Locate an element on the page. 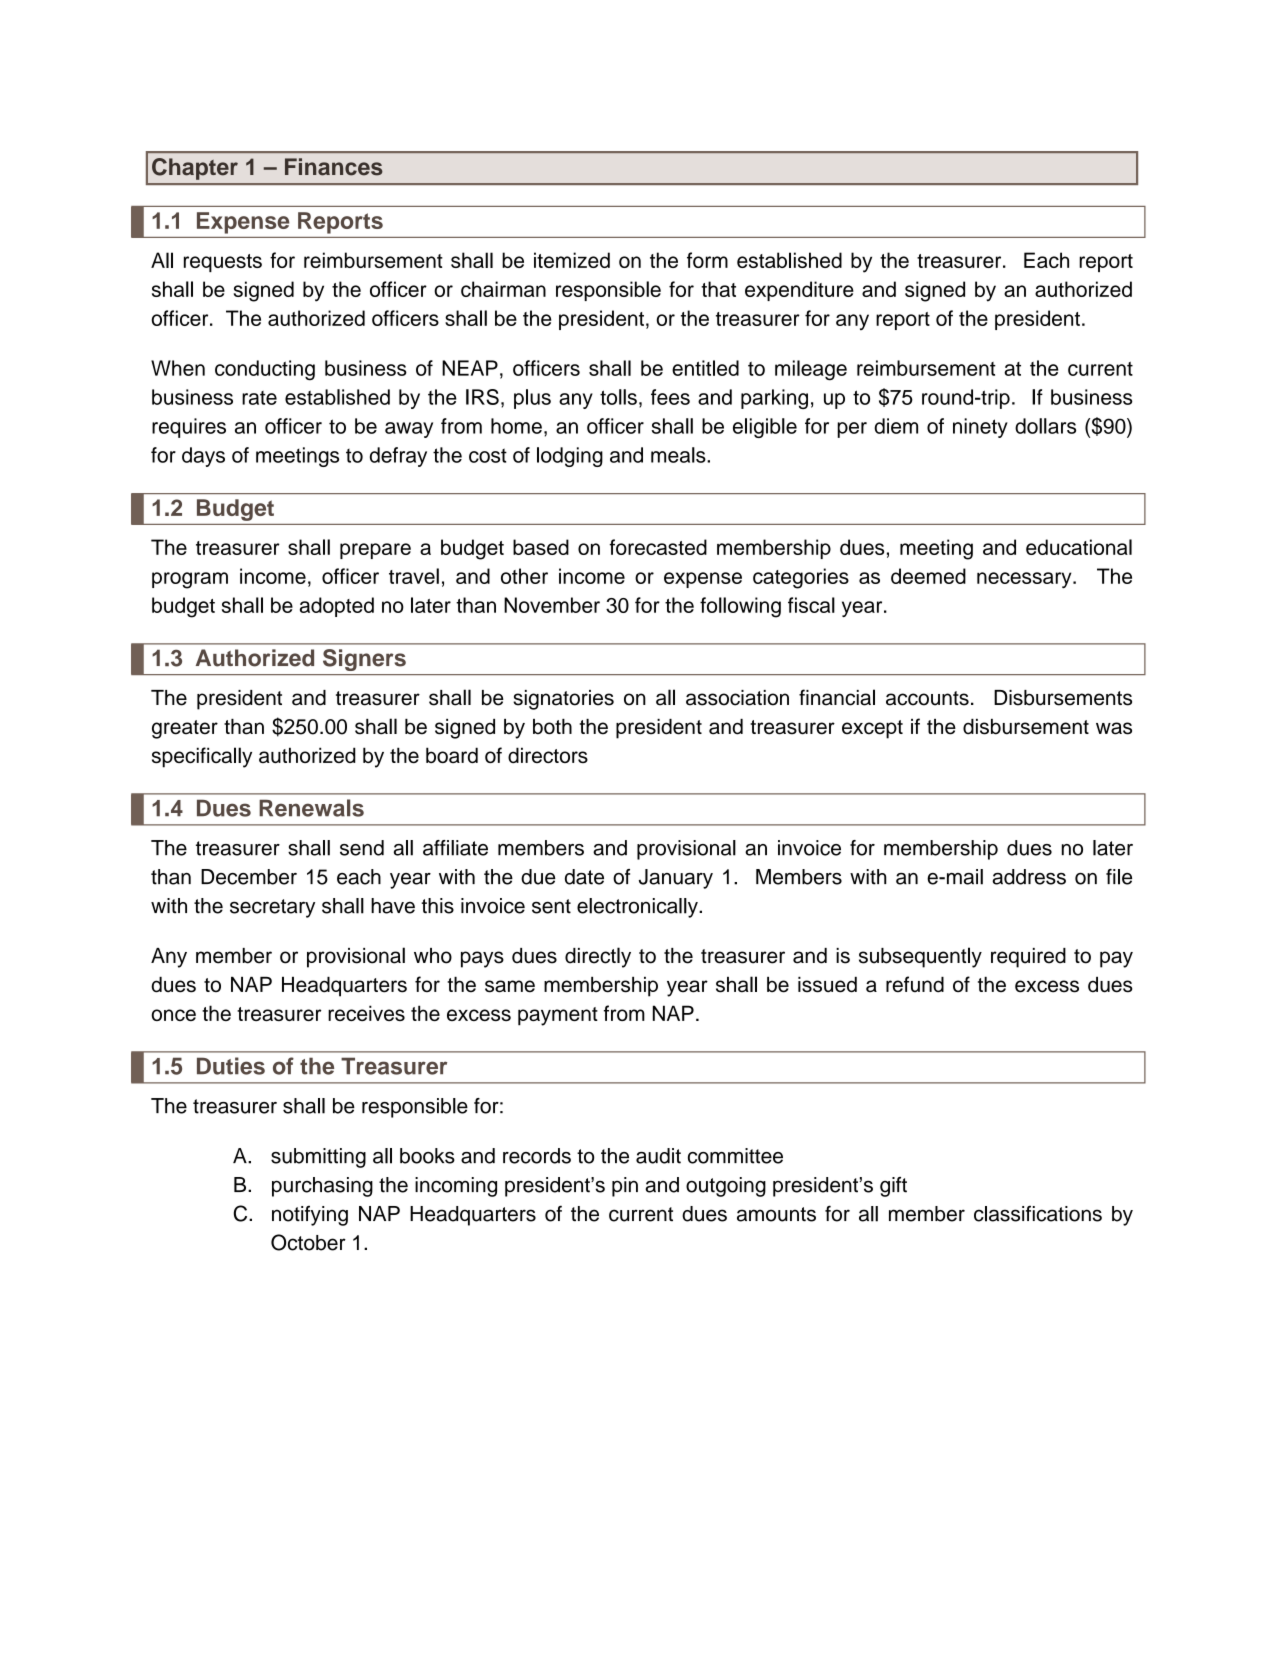 This page has width=1284, height=1662. notifying is located at coordinates (310, 1216).
